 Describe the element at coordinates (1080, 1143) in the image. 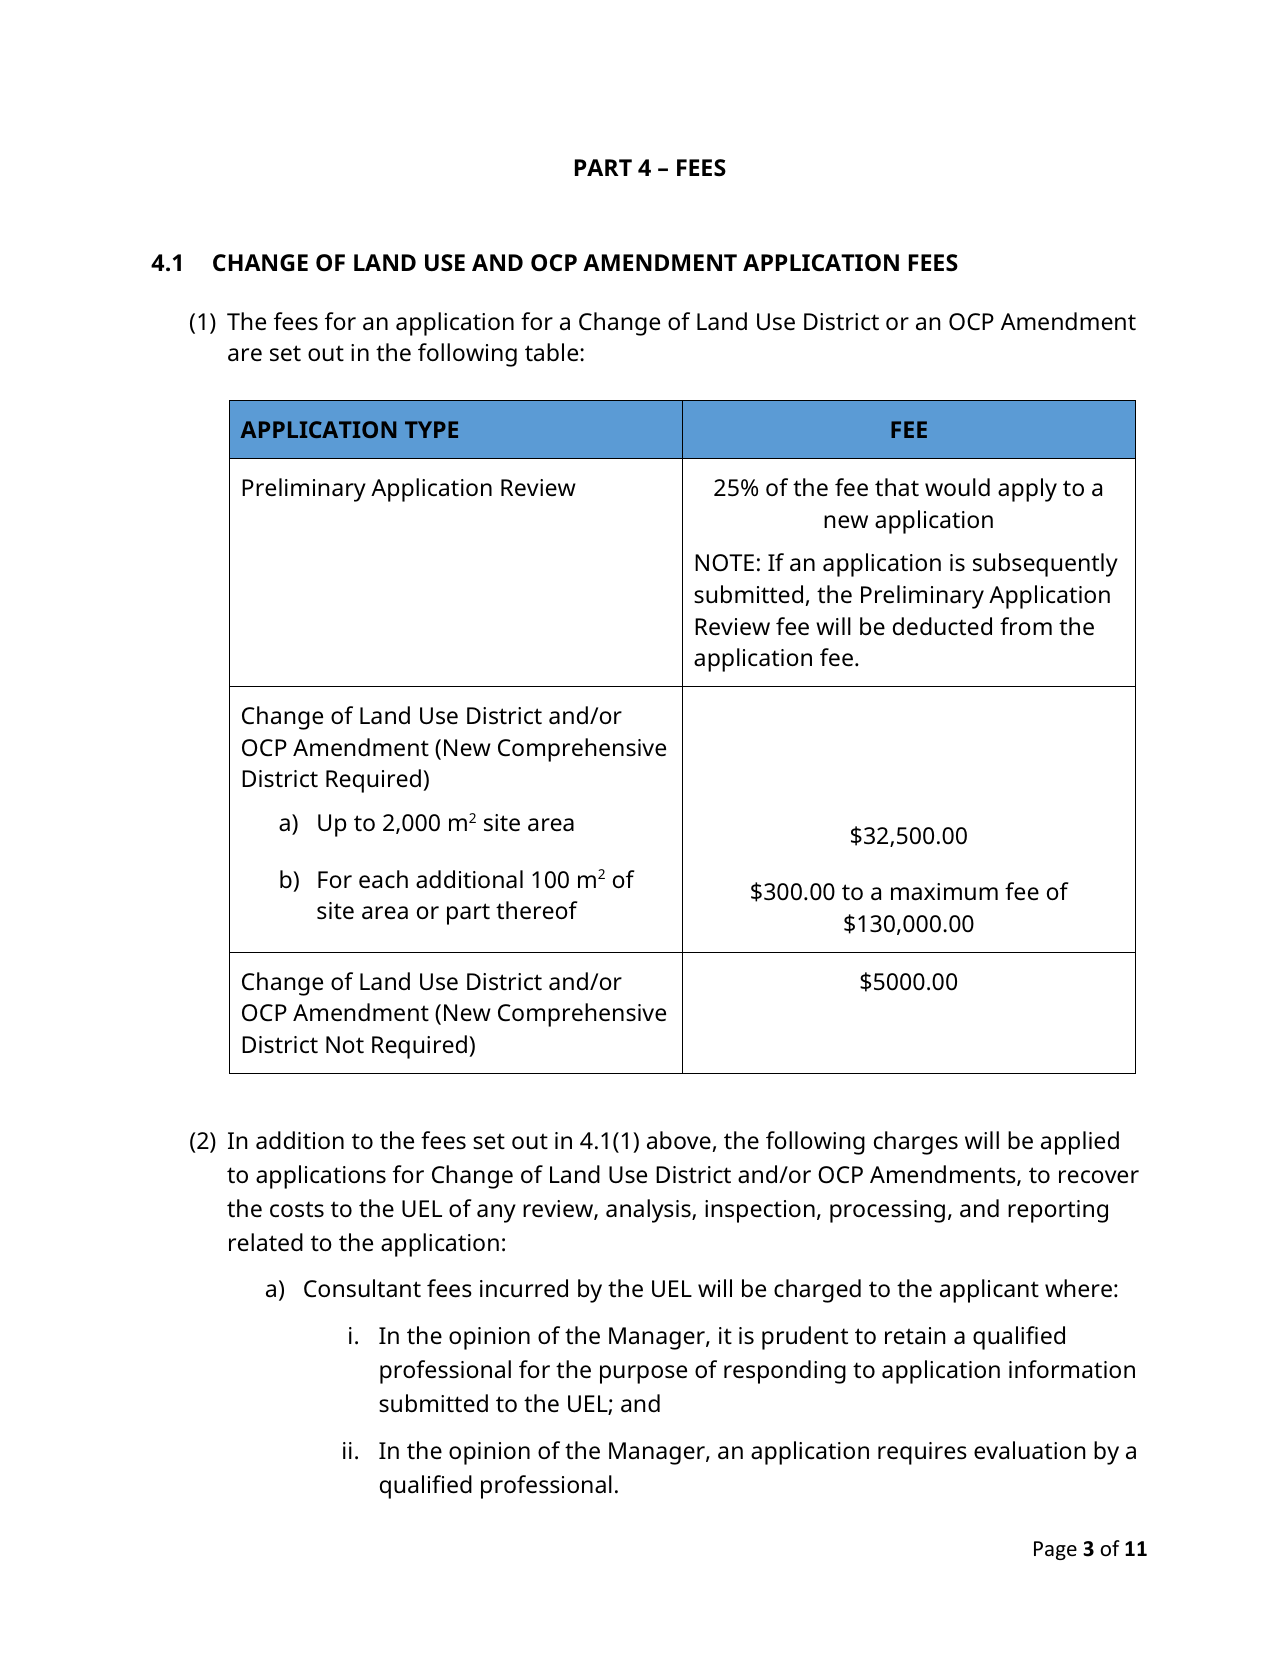

I see `applied` at that location.
